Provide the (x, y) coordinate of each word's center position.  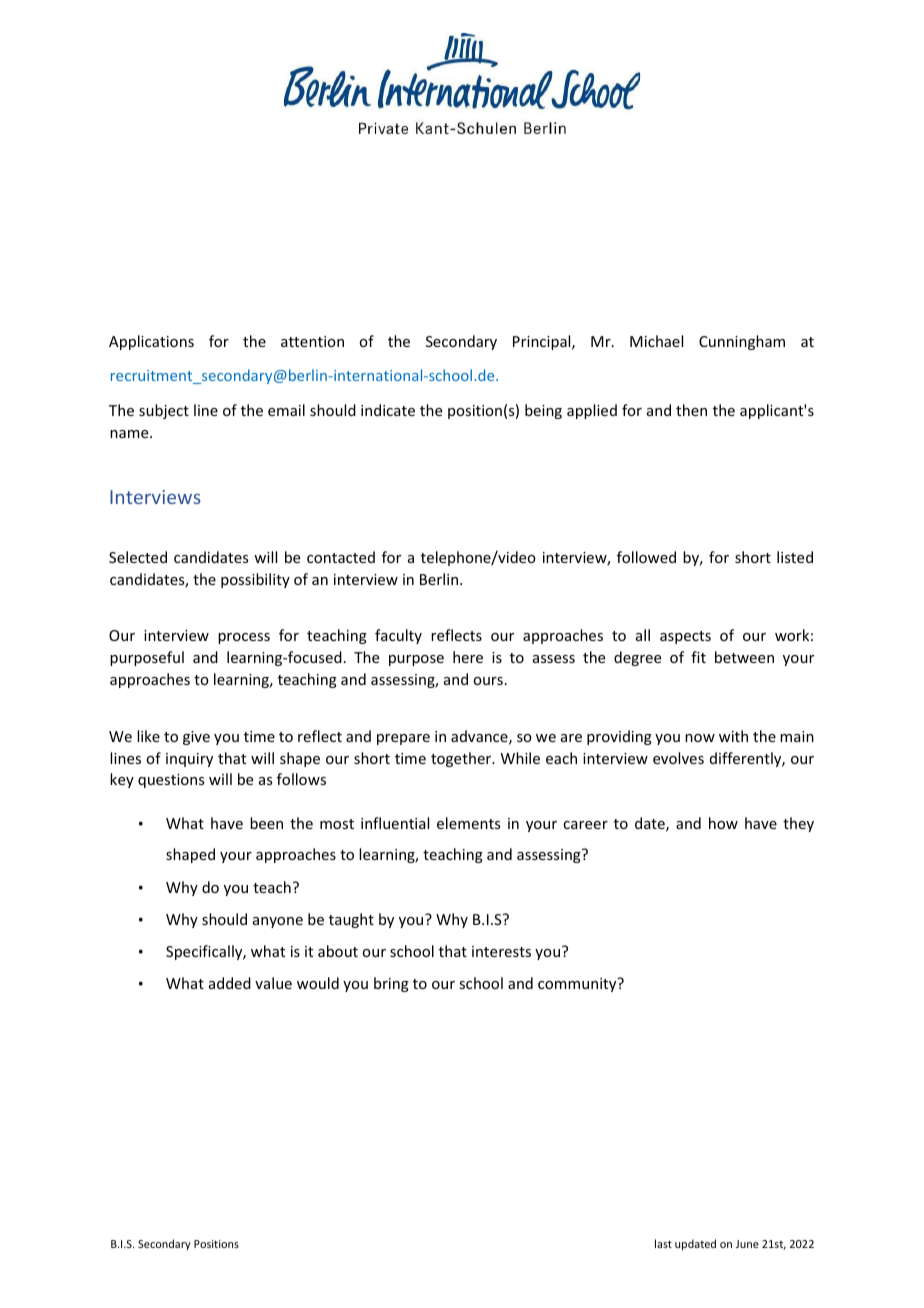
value (273, 983)
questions (171, 781)
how (723, 823)
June (747, 1244)
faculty (398, 636)
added (230, 983)
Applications (151, 342)
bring (391, 984)
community (578, 985)
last (663, 1243)
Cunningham (742, 342)
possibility (255, 580)
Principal (543, 342)
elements (468, 823)
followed (646, 557)
